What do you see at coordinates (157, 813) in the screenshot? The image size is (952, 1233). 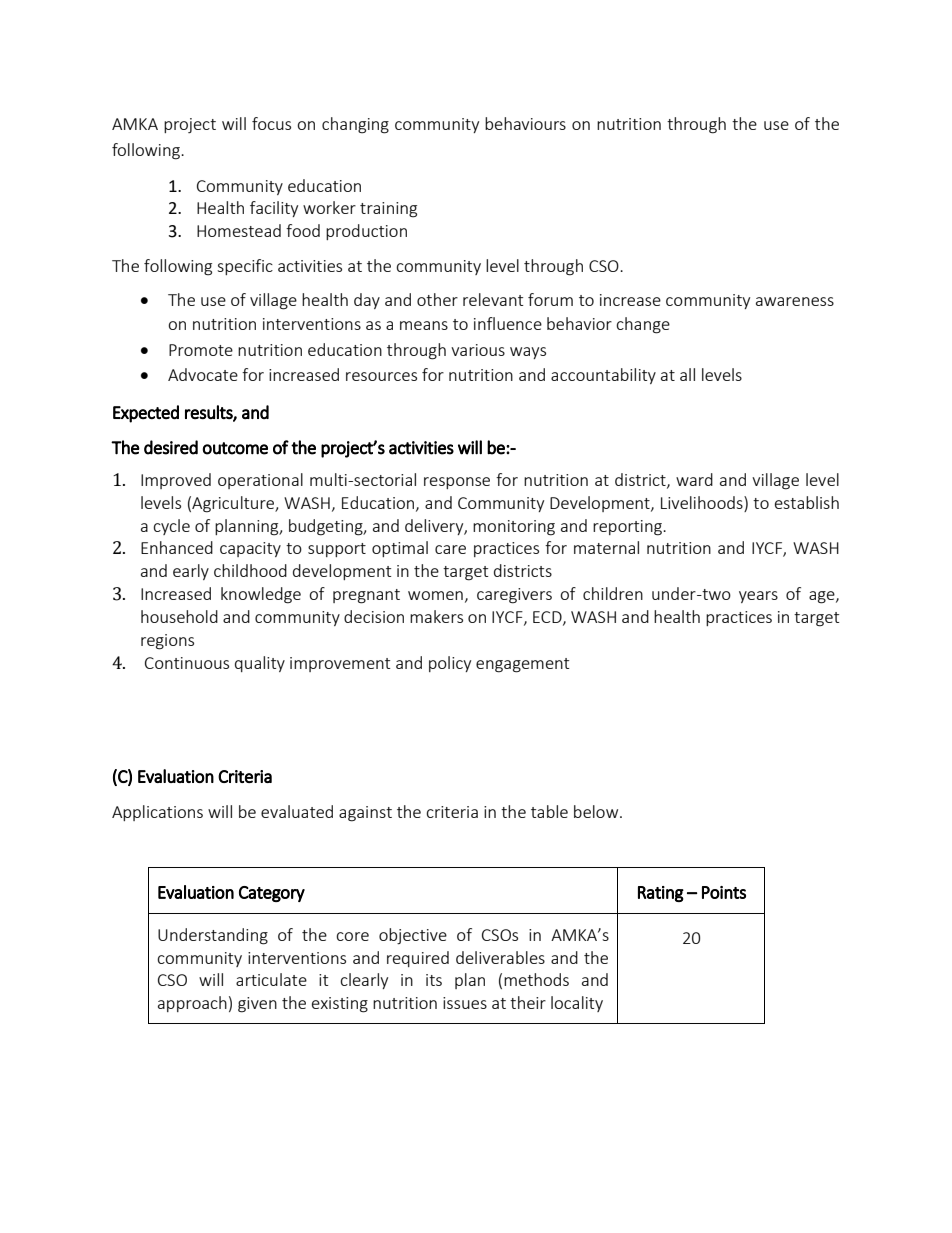 I see `Applications` at bounding box center [157, 813].
